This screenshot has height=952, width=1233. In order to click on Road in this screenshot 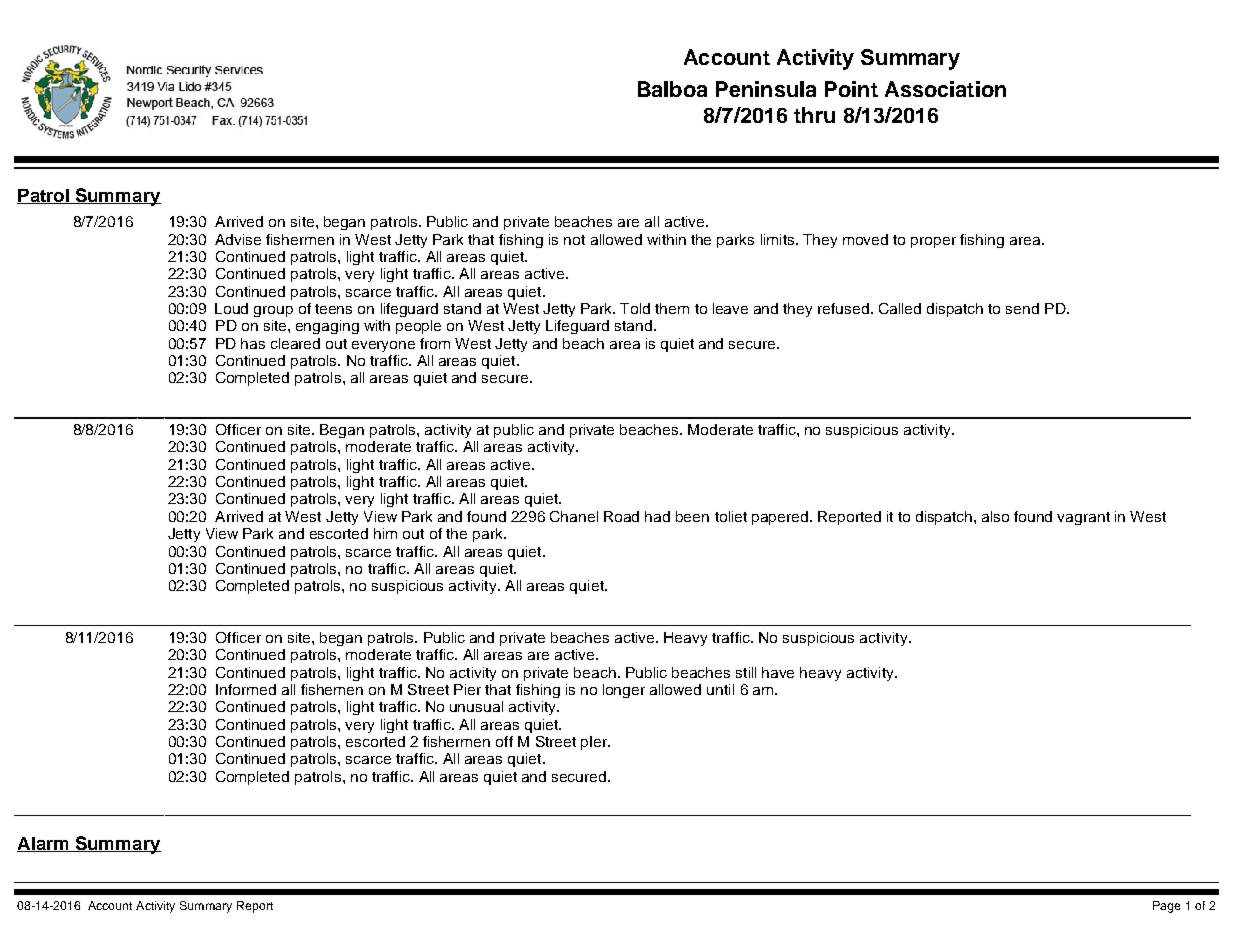, I will do `click(621, 516)`.
